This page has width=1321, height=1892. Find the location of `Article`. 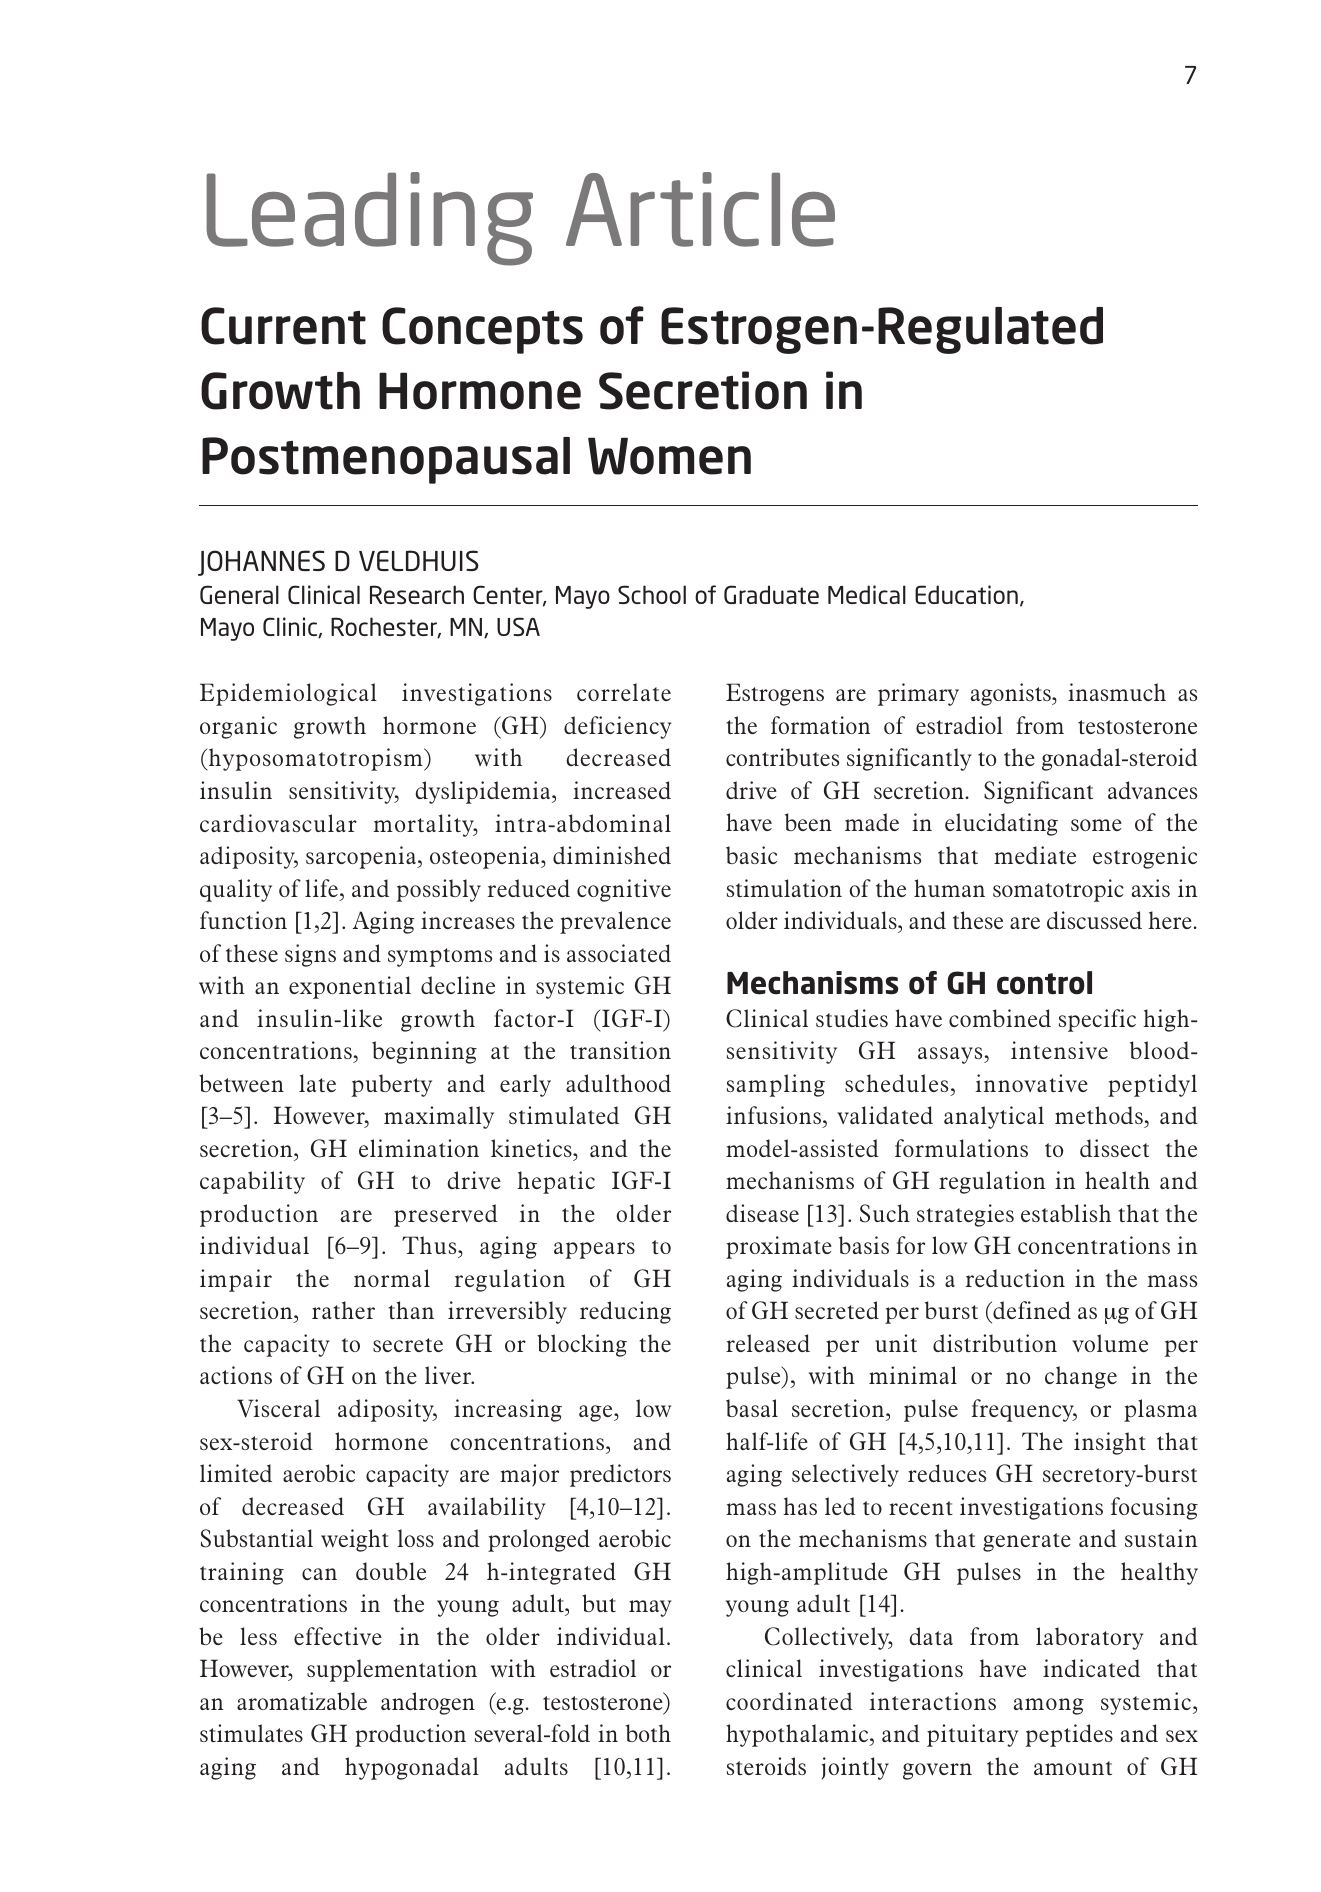

Article is located at coordinates (700, 209).
